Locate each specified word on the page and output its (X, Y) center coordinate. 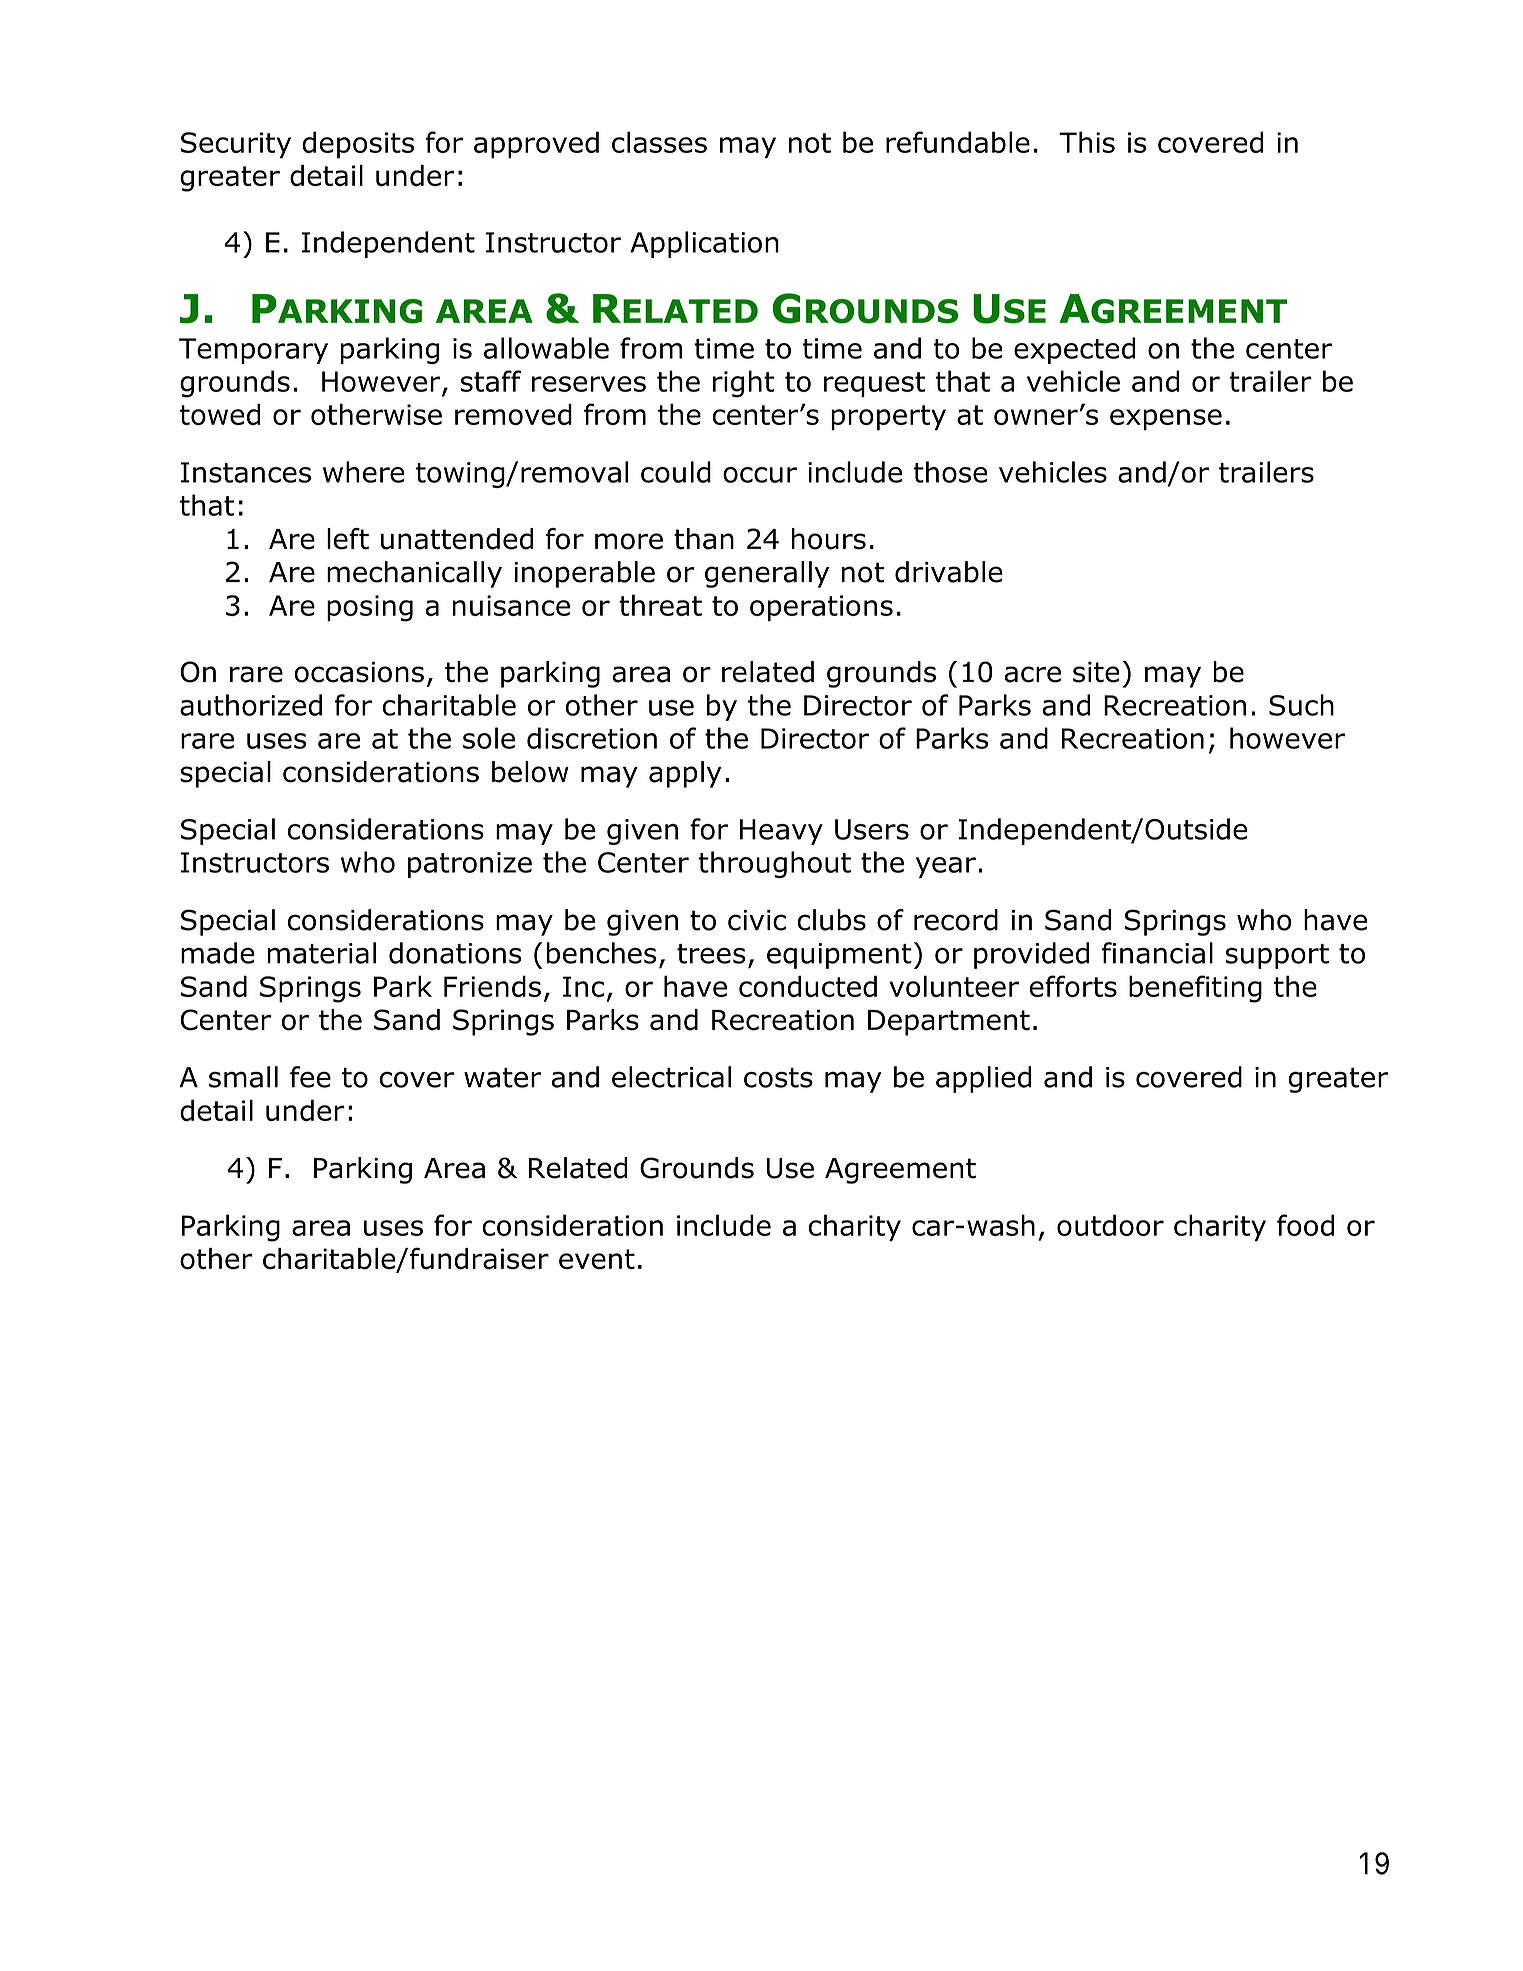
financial (1157, 953)
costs (778, 1078)
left (348, 539)
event (597, 1259)
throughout (774, 864)
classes (659, 142)
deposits (358, 145)
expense (1166, 420)
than (704, 539)
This (1087, 142)
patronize (470, 865)
